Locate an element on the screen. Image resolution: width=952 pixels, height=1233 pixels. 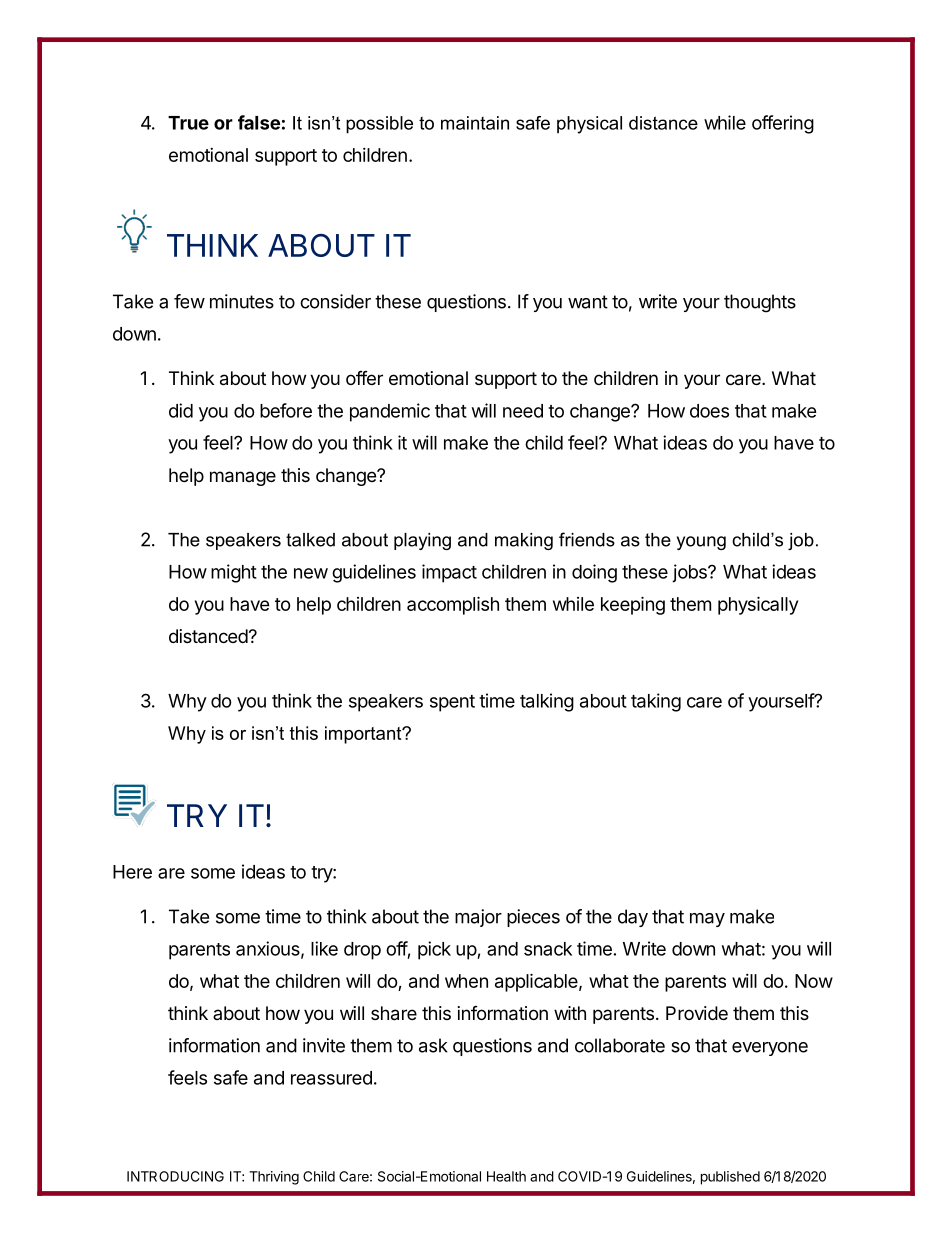
may is located at coordinates (707, 920).
